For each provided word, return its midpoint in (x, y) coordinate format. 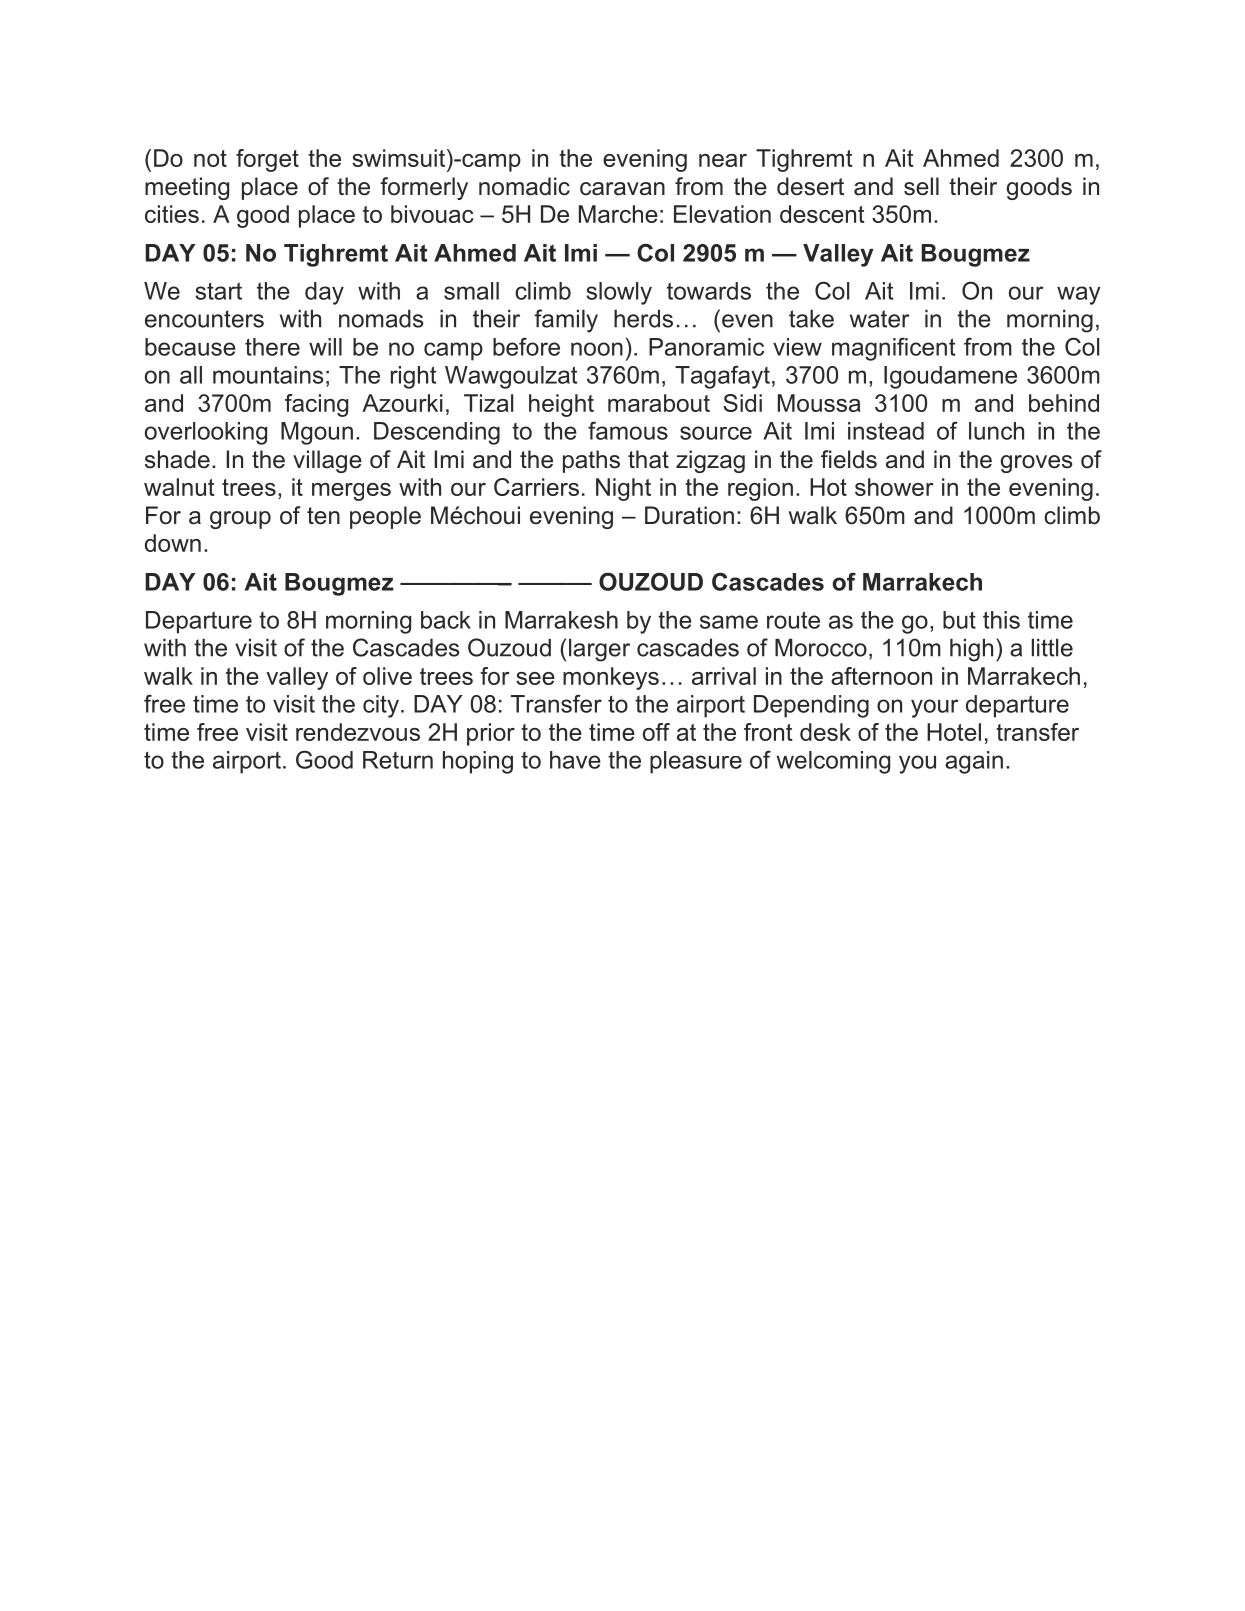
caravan (622, 189)
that (648, 459)
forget (267, 160)
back (446, 620)
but (959, 620)
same (729, 622)
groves (1036, 464)
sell (921, 186)
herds (643, 319)
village (327, 461)
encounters (204, 319)
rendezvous (358, 732)
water (880, 319)
